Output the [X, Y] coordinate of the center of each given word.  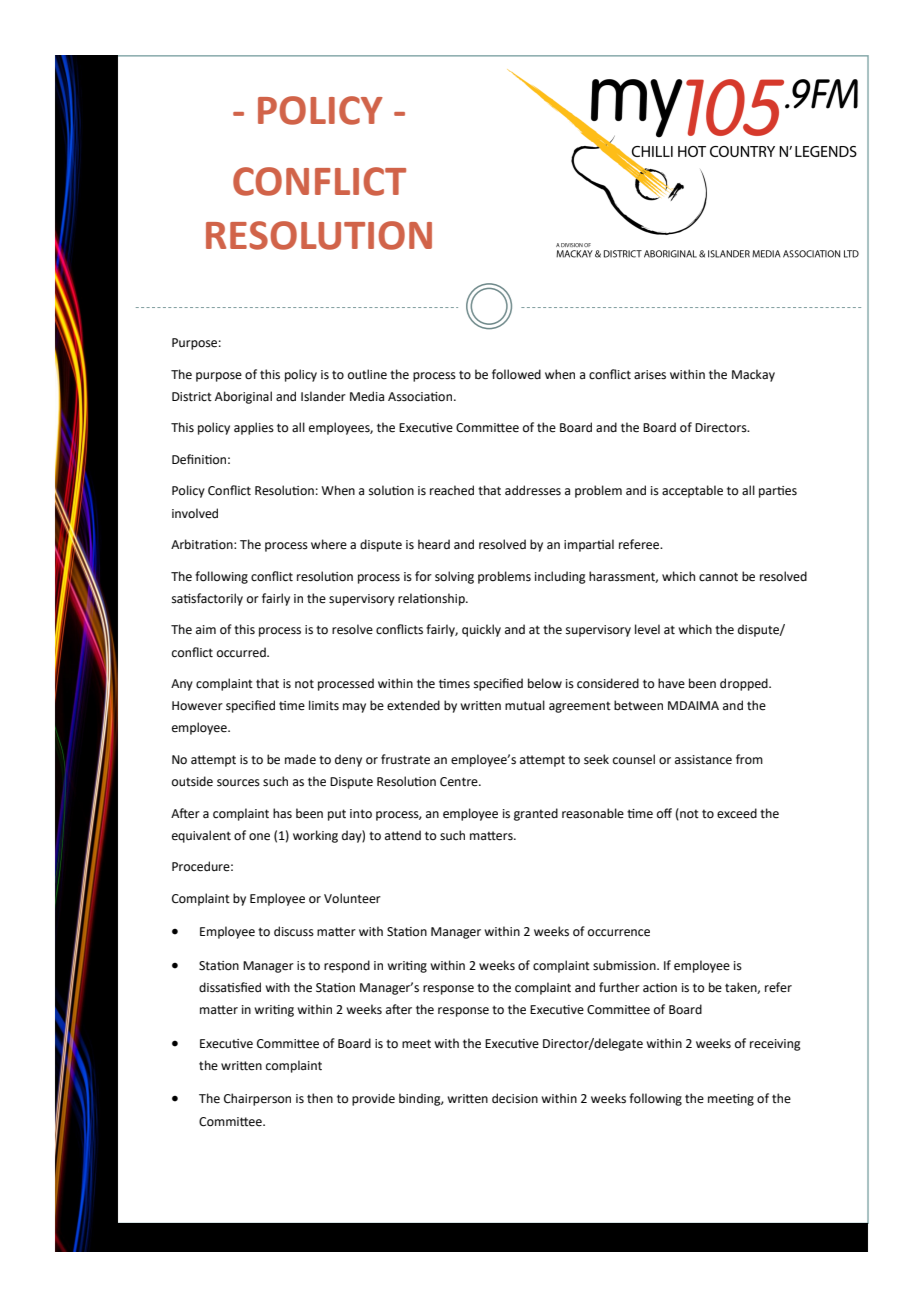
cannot [718, 577]
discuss [294, 931]
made [300, 759]
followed [516, 374]
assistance [703, 760]
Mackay [753, 375]
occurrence [619, 933]
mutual [525, 705]
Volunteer [352, 898]
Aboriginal [243, 397]
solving [454, 577]
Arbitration [203, 544]
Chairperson [257, 1099]
